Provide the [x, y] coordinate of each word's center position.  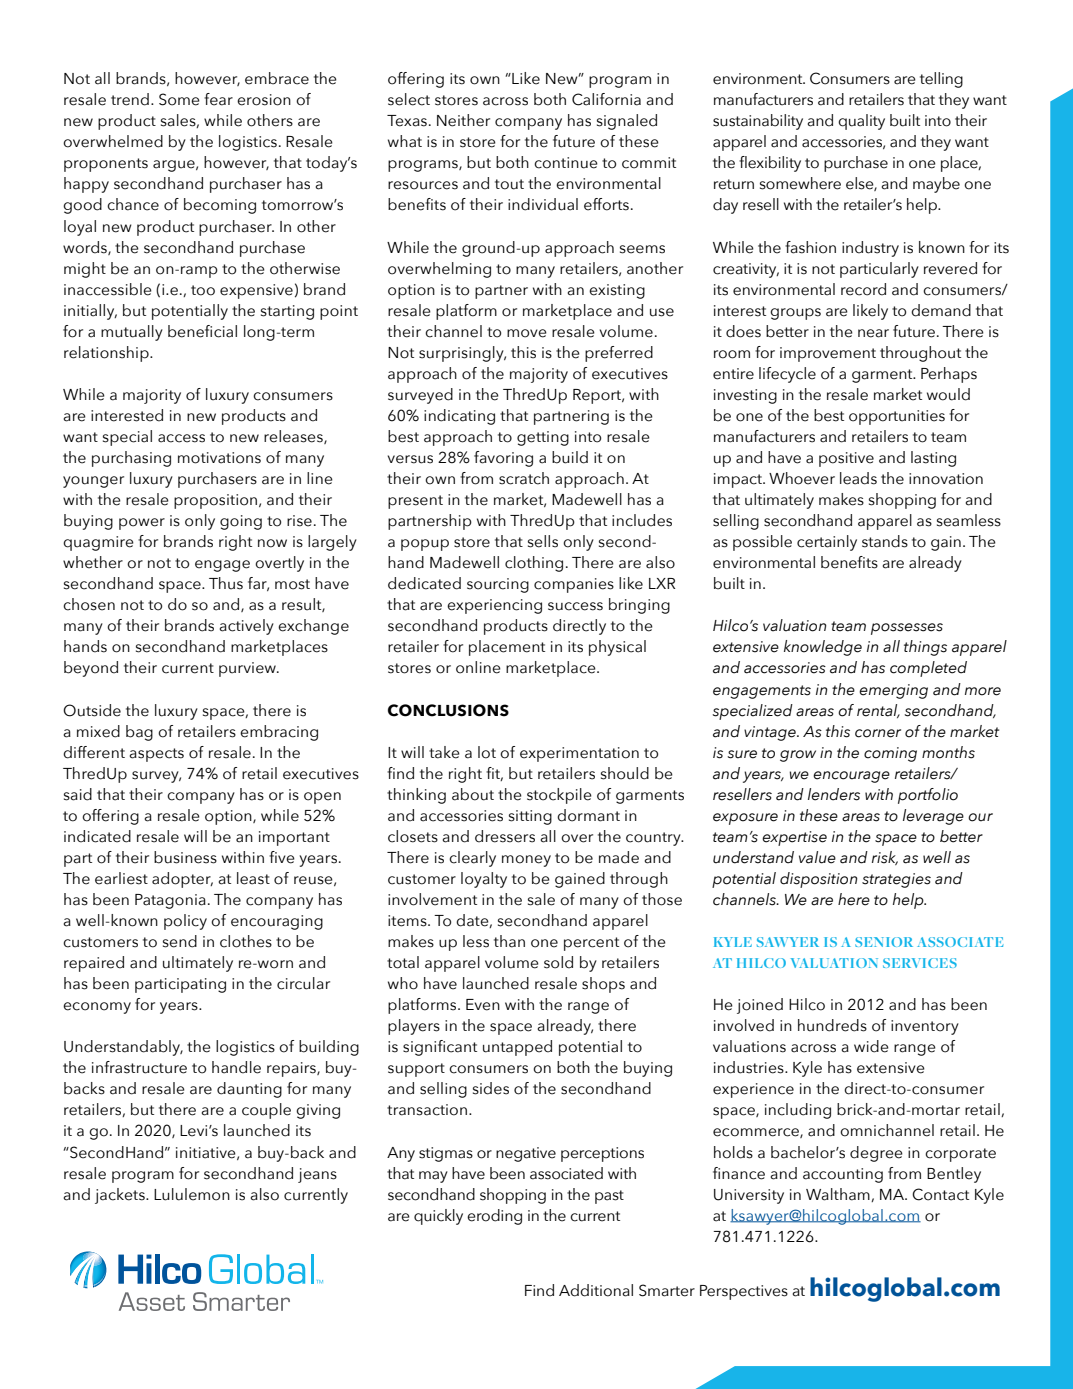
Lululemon [192, 1194]
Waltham [839, 1195]
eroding [494, 1217]
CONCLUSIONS [448, 710]
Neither [463, 120]
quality [861, 122]
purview [248, 669]
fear [218, 99]
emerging [893, 691]
